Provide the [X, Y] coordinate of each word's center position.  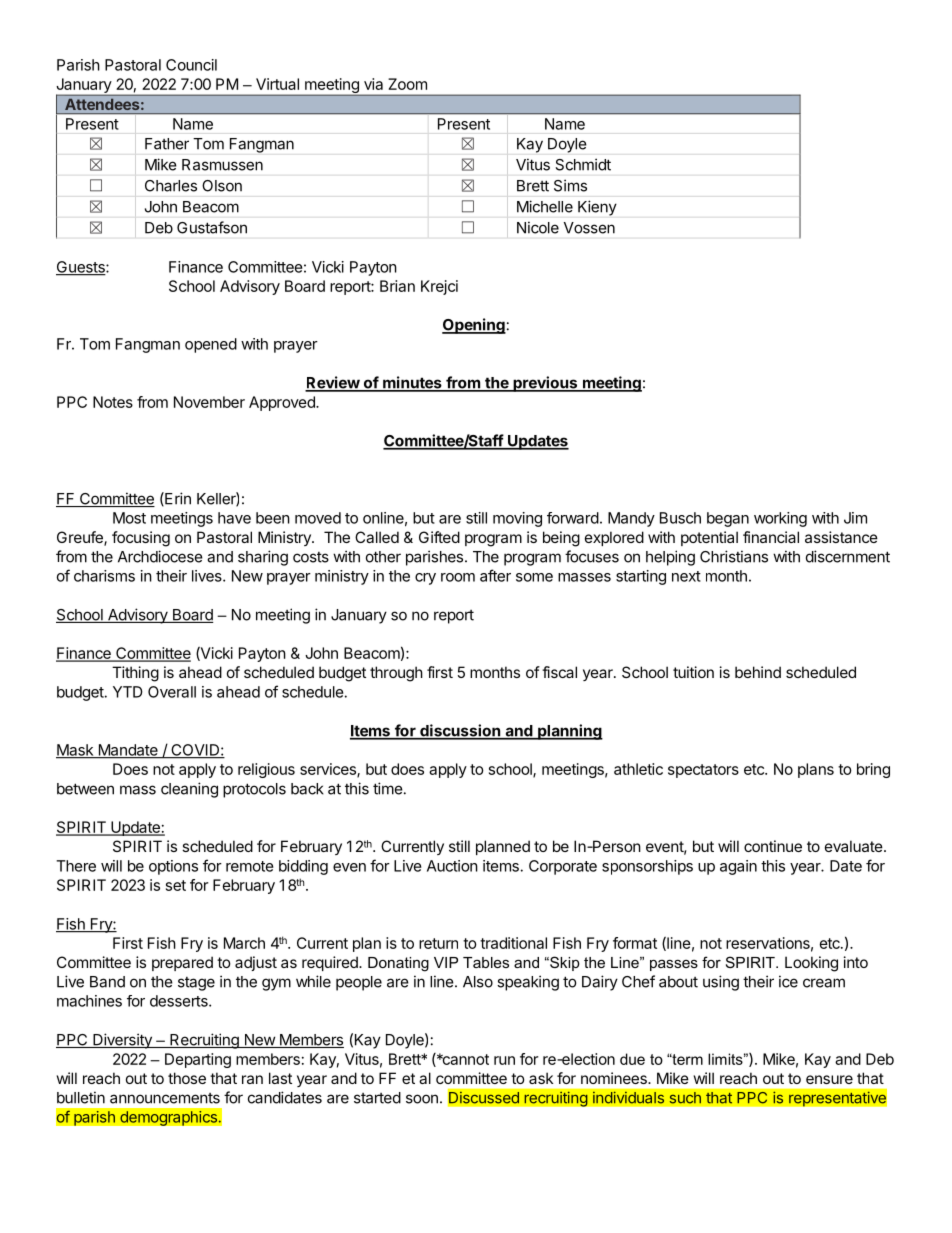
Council [191, 65]
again [738, 867]
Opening [474, 326]
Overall [172, 692]
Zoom [407, 84]
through [396, 674]
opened [211, 345]
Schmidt [583, 165]
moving [517, 519]
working [780, 519]
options [173, 867]
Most [129, 518]
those [187, 1078]
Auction [452, 866]
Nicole [538, 227]
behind [758, 672]
